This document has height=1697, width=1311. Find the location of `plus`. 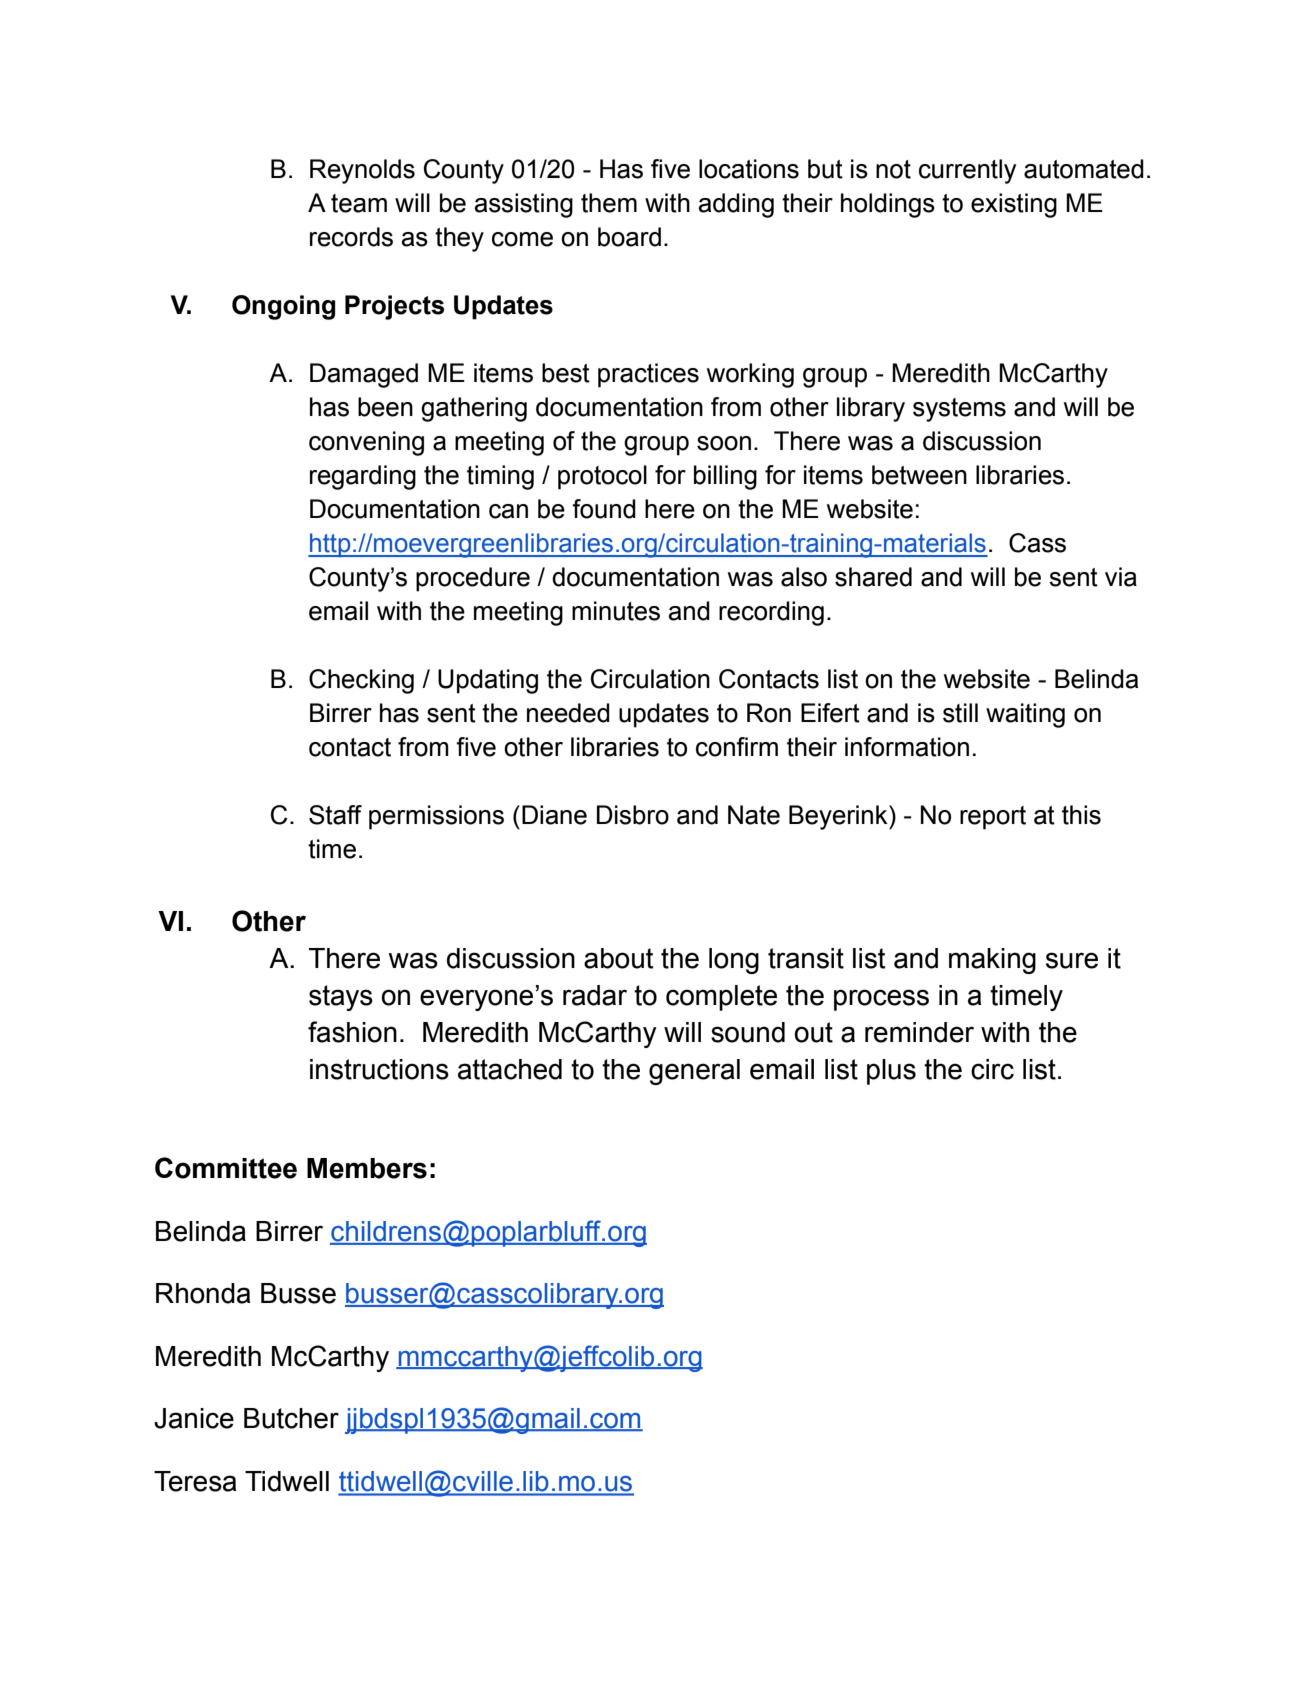

plus is located at coordinates (891, 1072).
